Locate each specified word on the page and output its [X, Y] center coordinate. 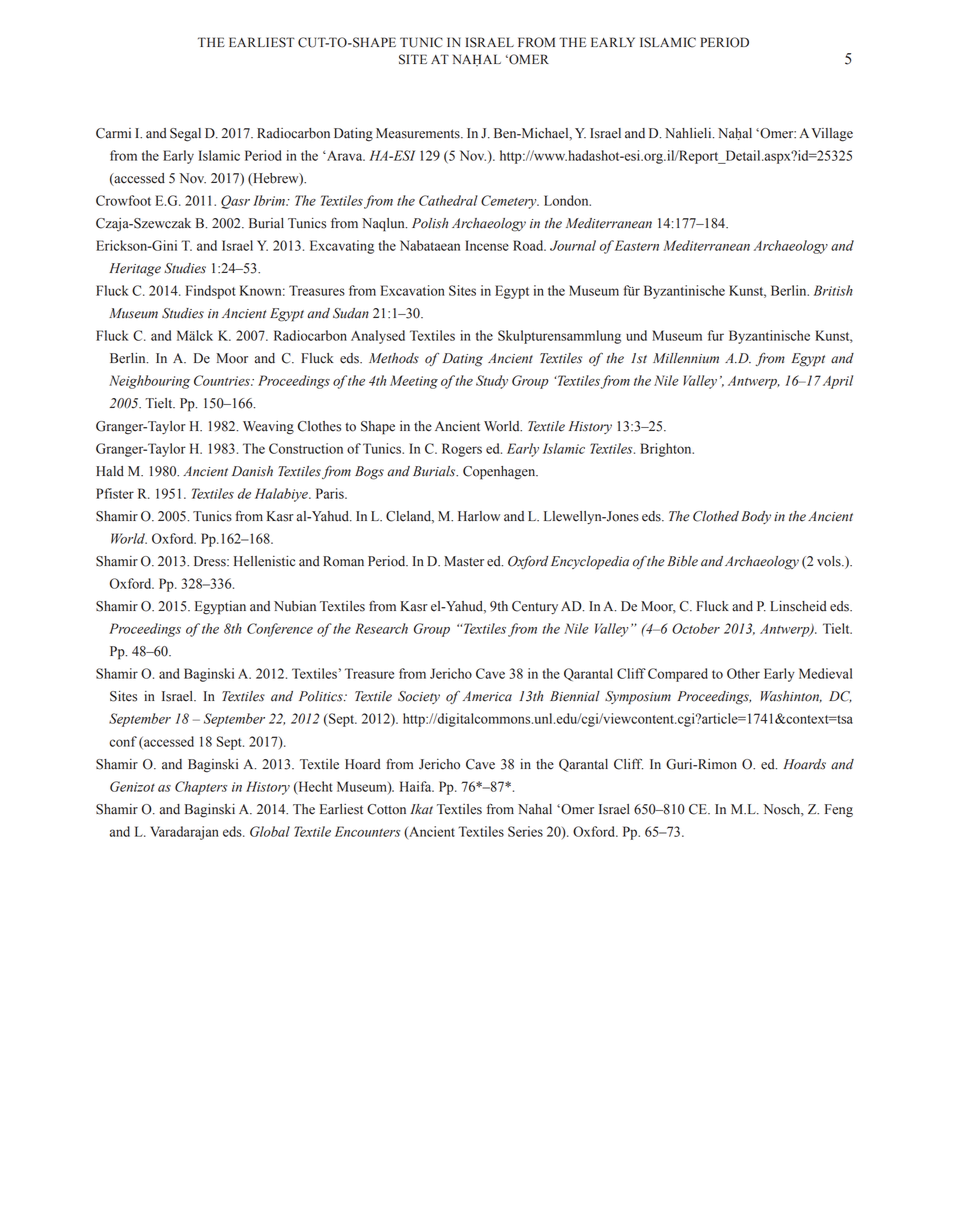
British [833, 290]
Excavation [413, 290]
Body [756, 517]
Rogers [462, 450]
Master [464, 561]
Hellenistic [264, 561]
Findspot [211, 292]
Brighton [667, 450]
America [487, 696]
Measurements [419, 133]
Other [743, 673]
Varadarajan [184, 833]
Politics [322, 696]
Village [832, 135]
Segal [185, 135]
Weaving [268, 428]
